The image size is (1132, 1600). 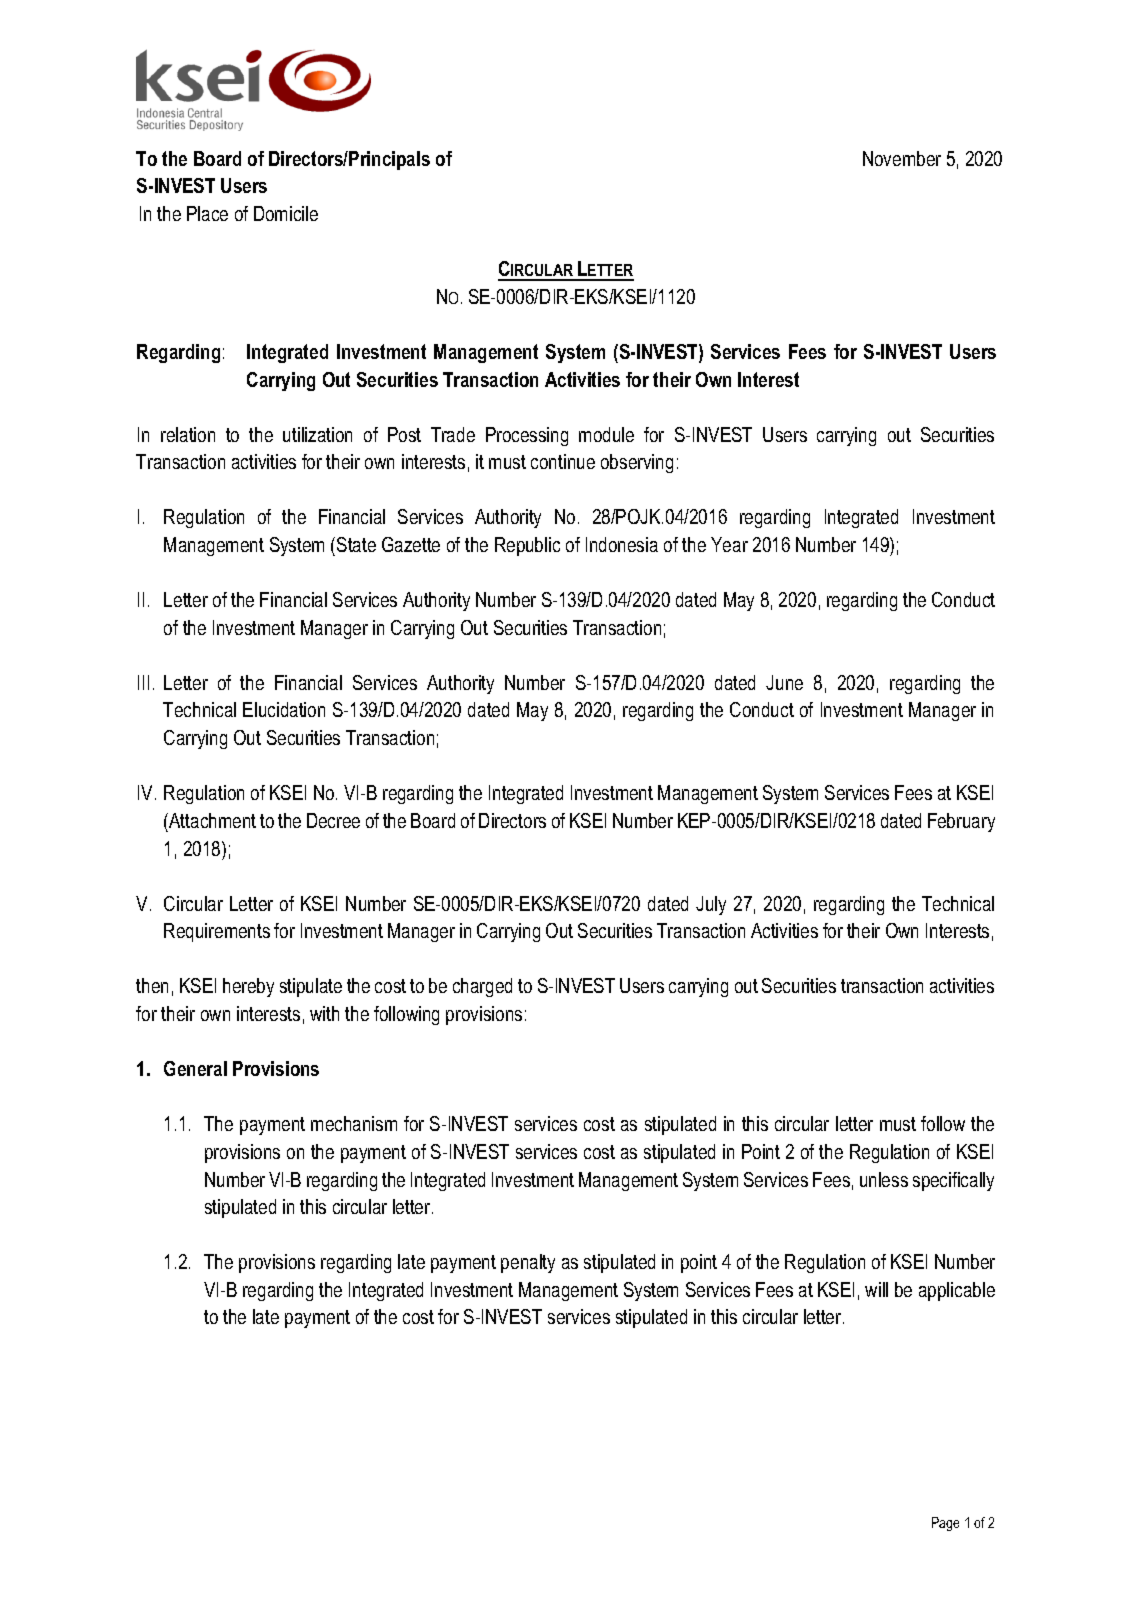 What do you see at coordinates (211, 820) in the screenshot?
I see `Attachment` at bounding box center [211, 820].
